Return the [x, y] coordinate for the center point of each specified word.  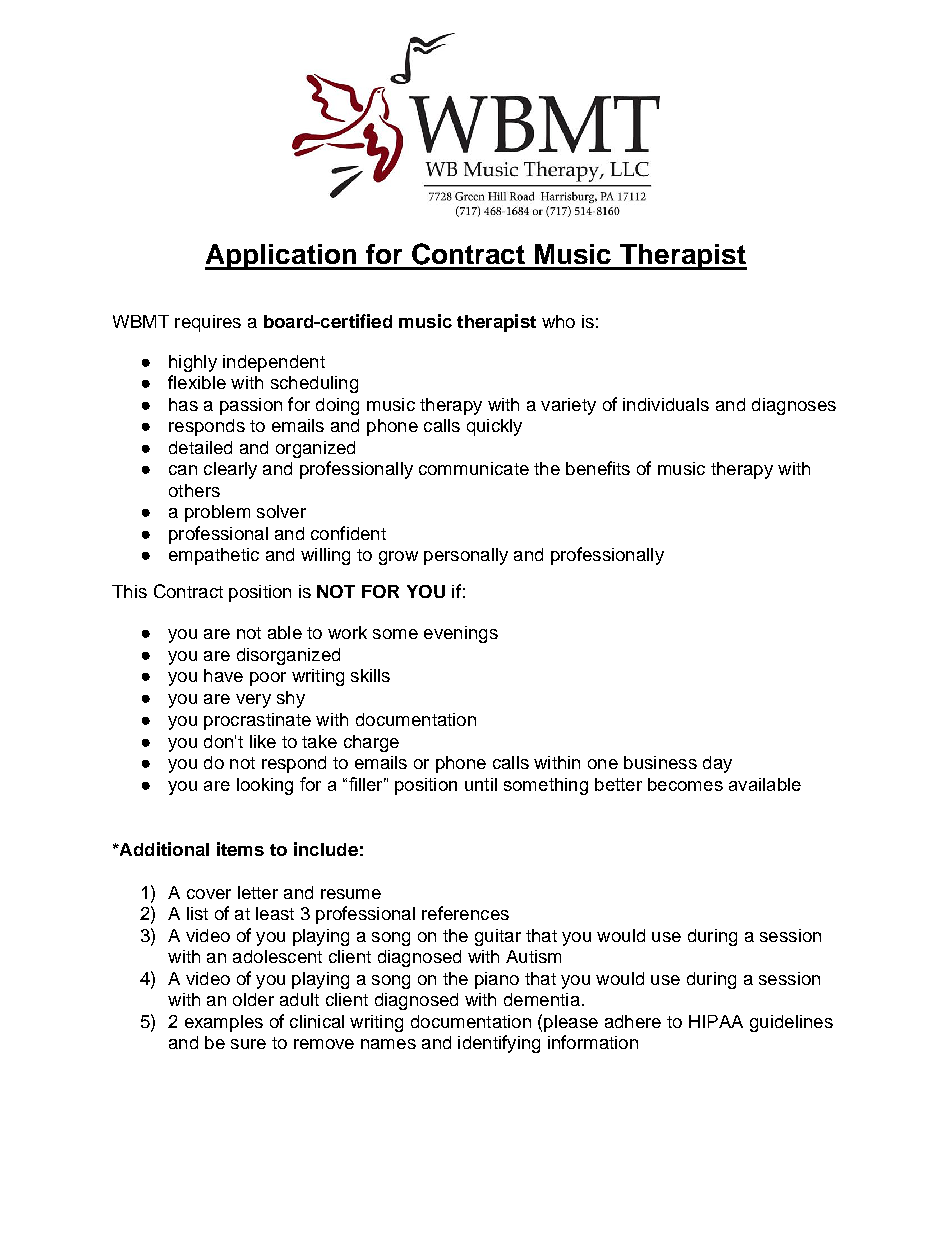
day [717, 764]
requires [208, 323]
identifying [499, 1044]
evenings [461, 634]
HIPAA [716, 1021]
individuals [666, 404]
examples [224, 1023]
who [558, 321]
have [223, 675]
